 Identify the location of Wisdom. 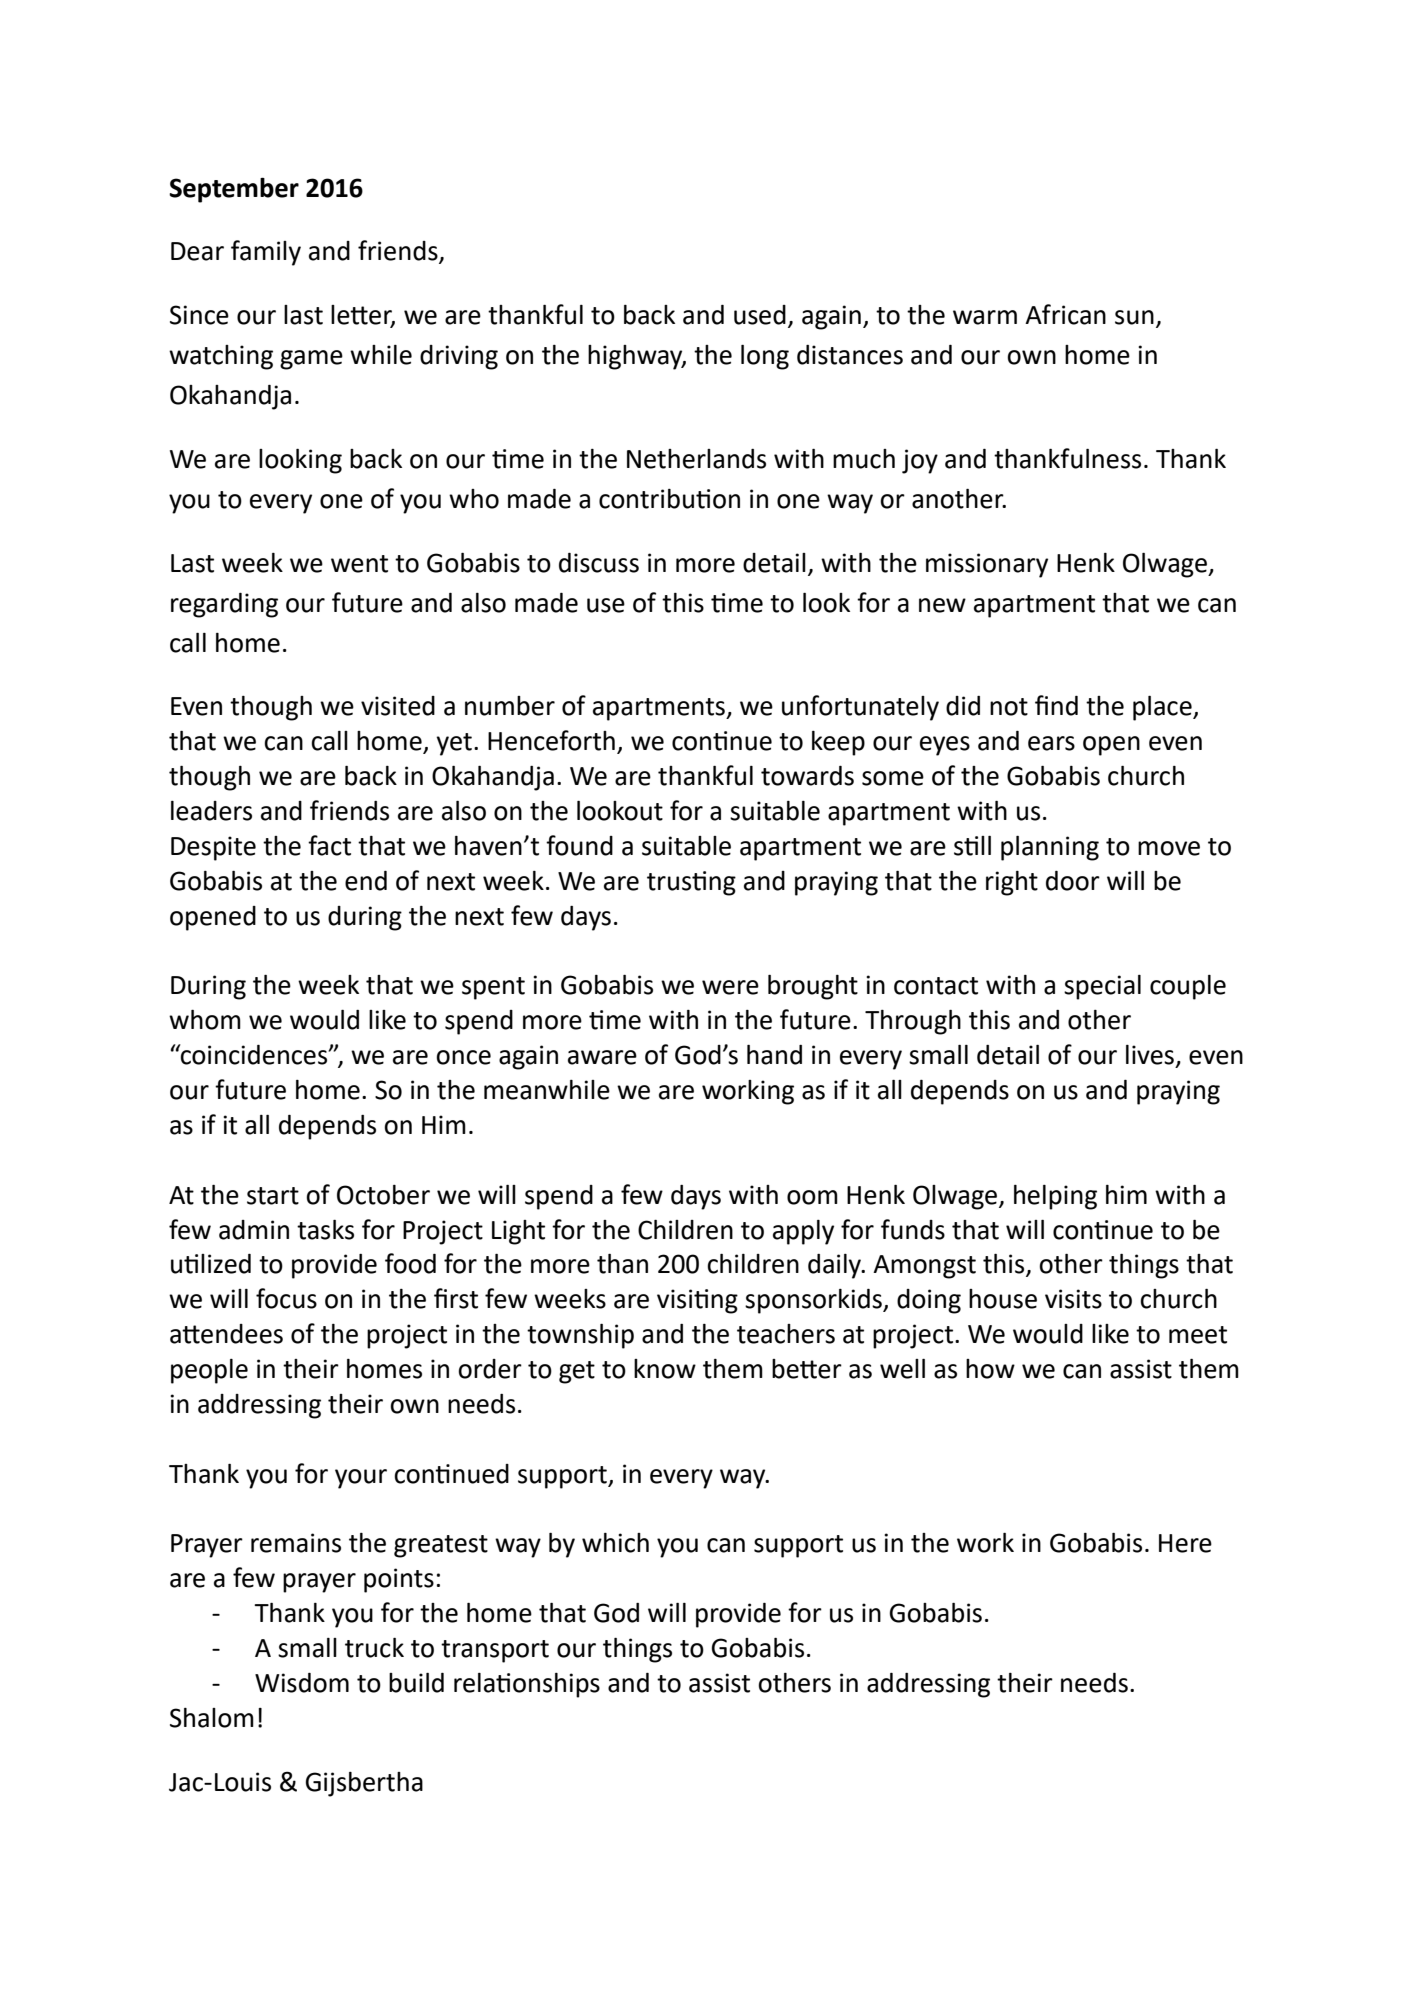
(302, 1683).
